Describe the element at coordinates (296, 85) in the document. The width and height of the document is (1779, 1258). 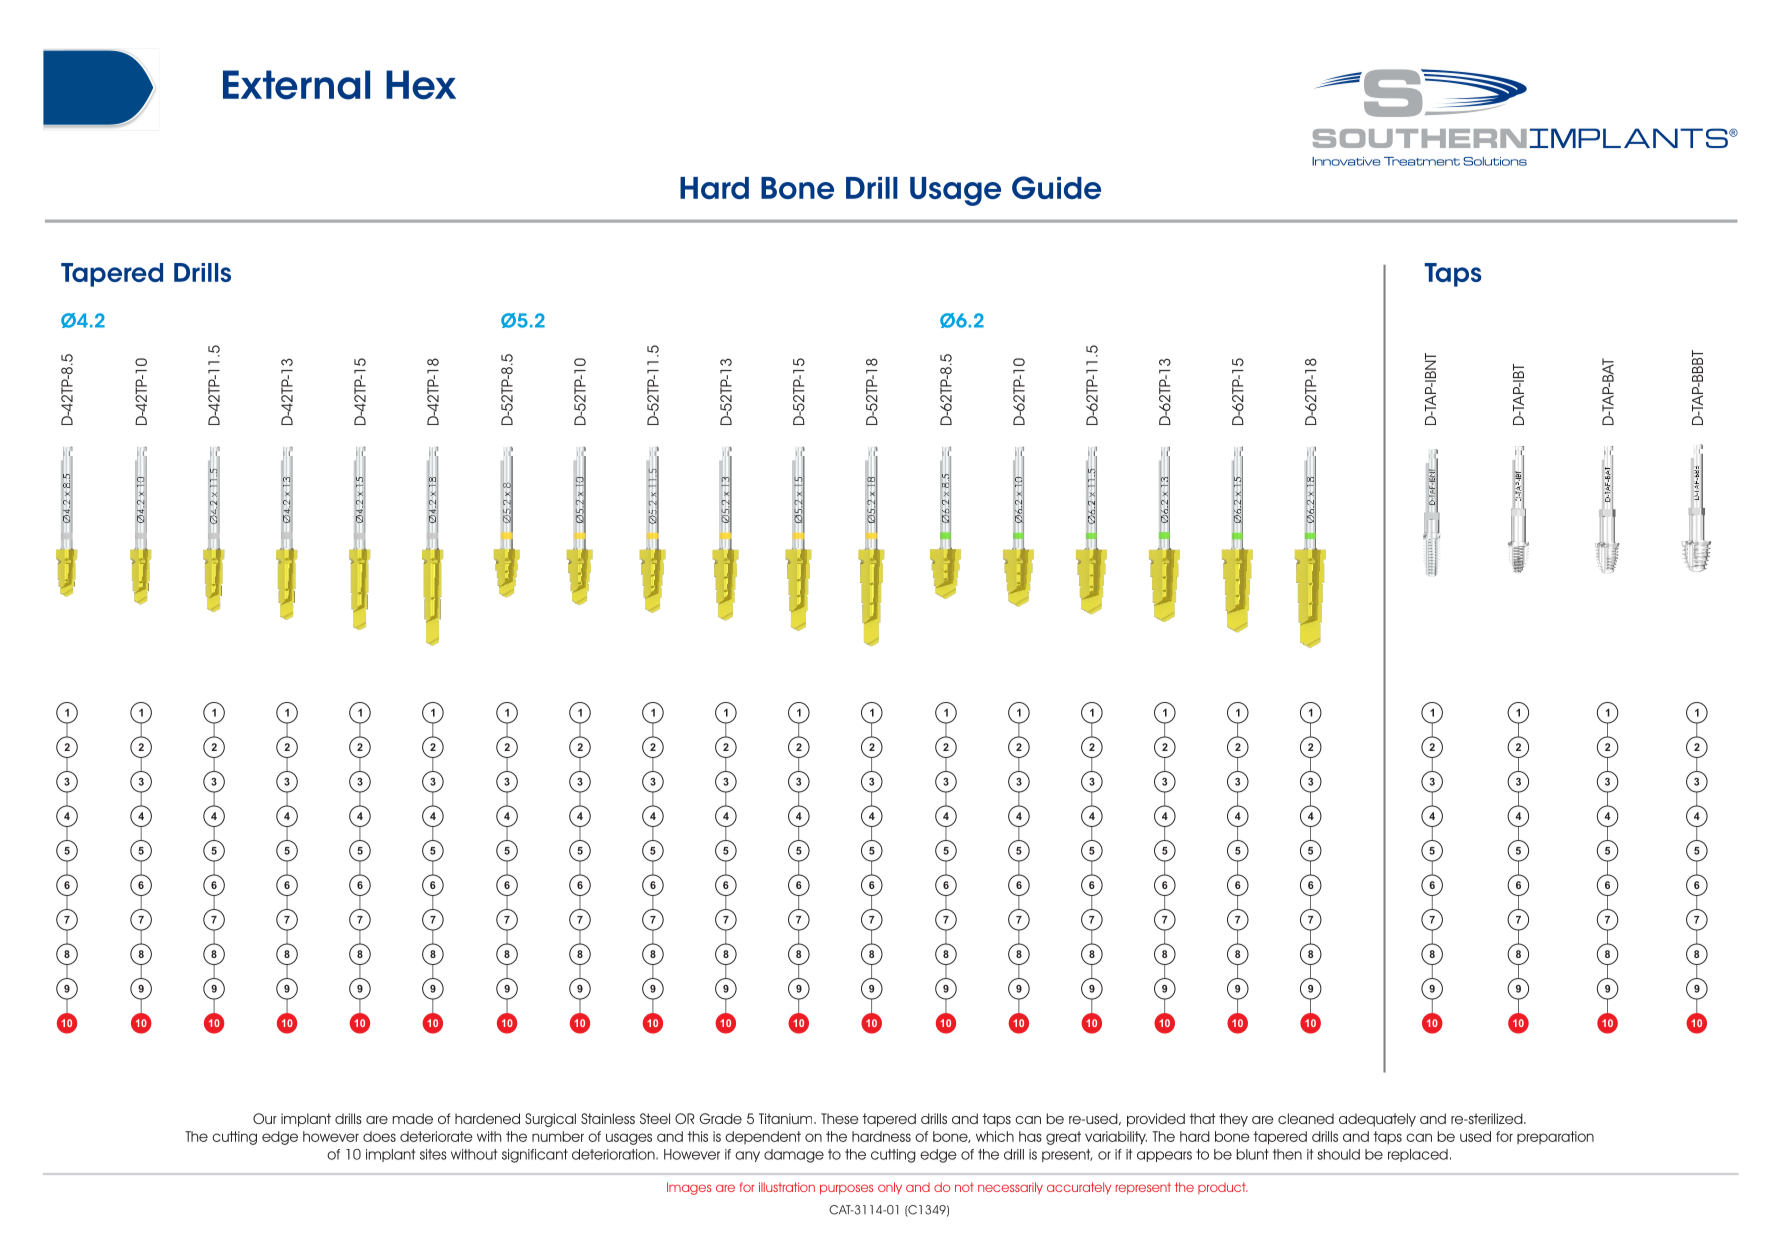
I see `External` at that location.
